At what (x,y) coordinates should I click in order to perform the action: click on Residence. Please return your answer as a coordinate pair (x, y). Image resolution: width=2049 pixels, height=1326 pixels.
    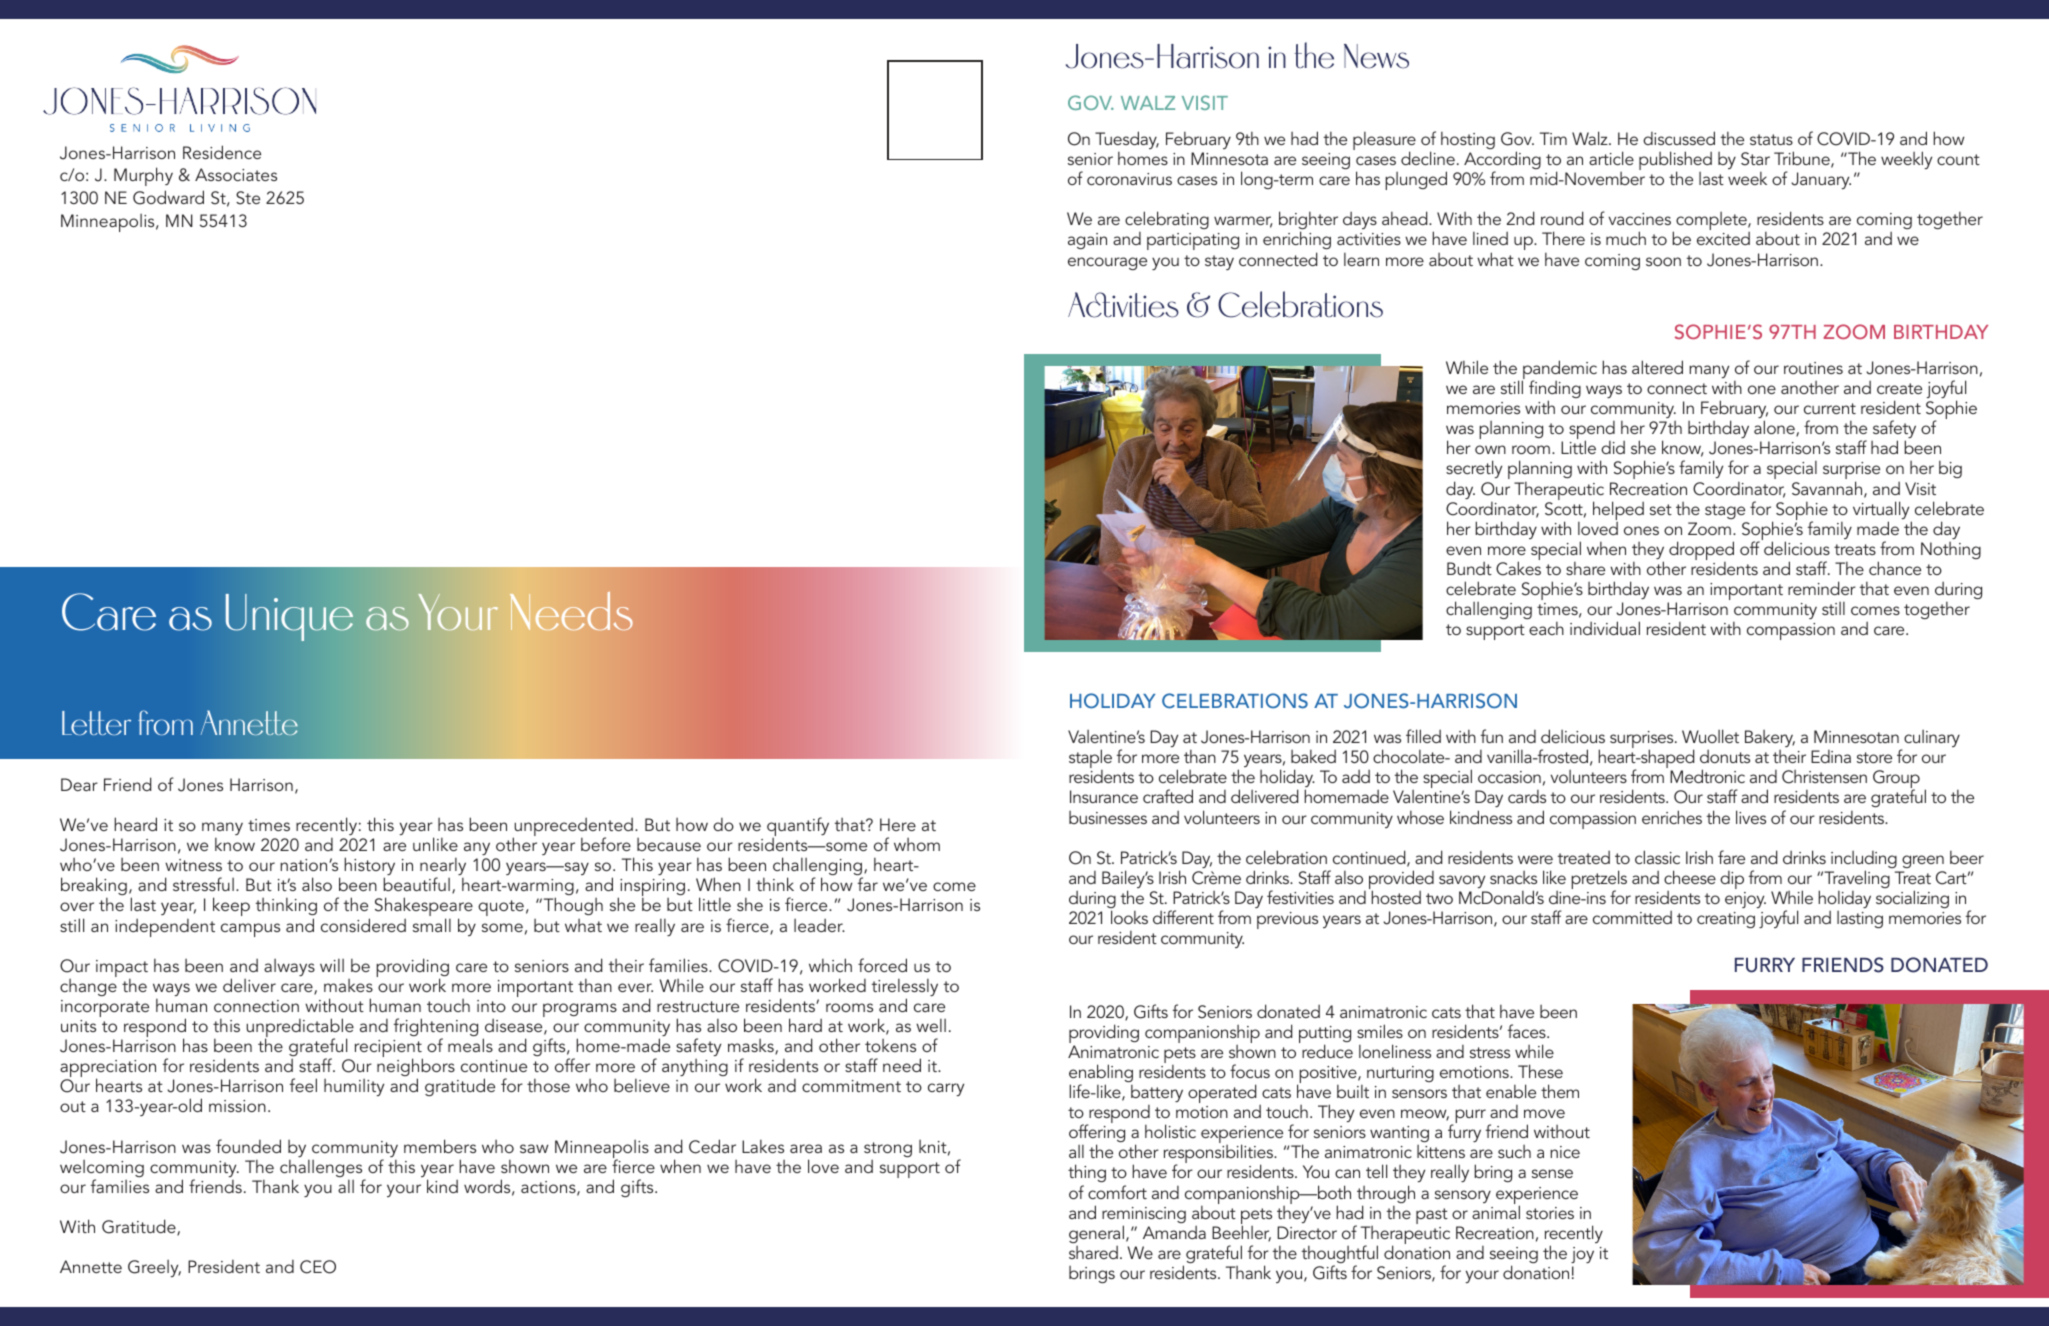
    Looking at the image, I should click on (222, 152).
